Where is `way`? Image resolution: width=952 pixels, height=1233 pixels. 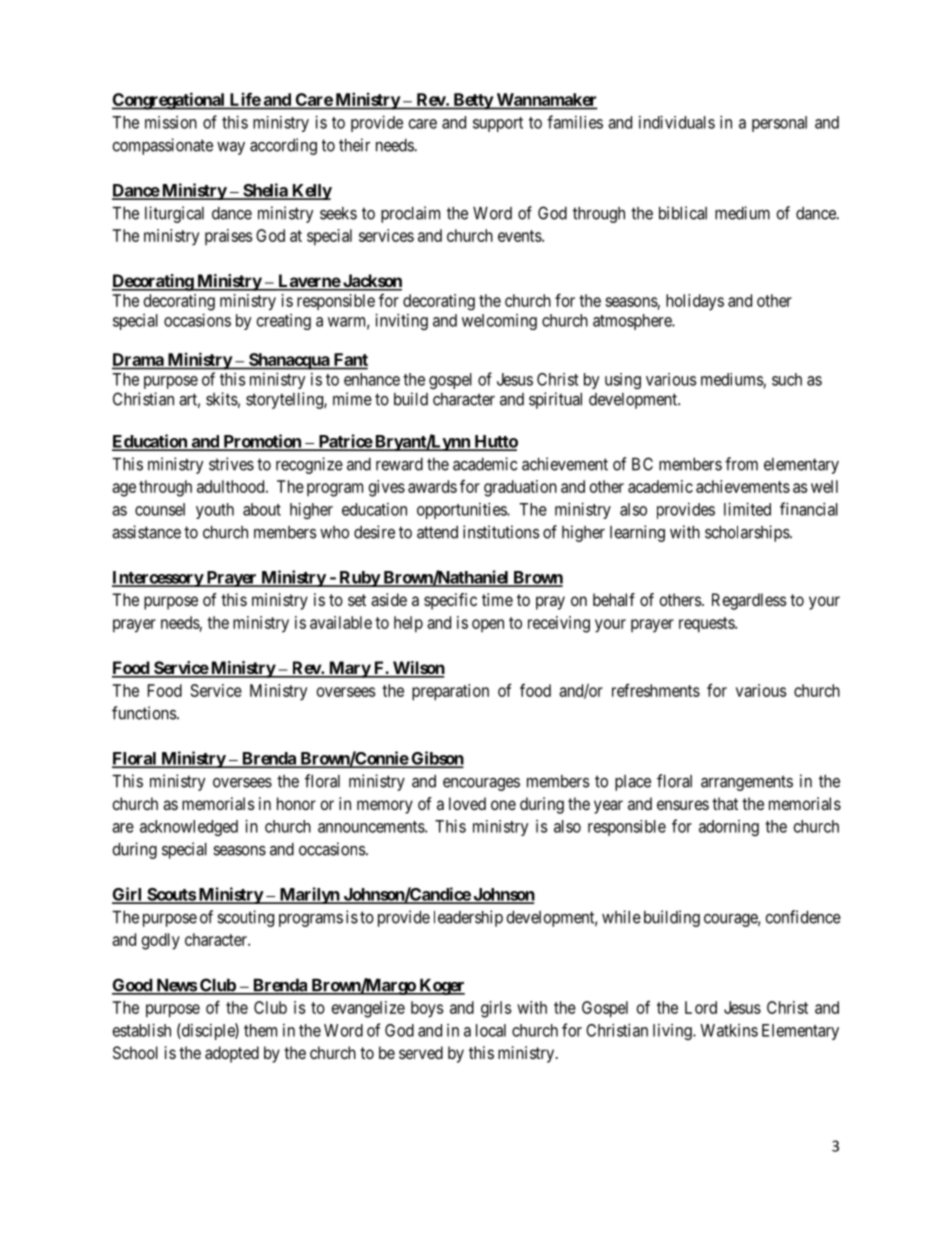
way is located at coordinates (231, 148).
